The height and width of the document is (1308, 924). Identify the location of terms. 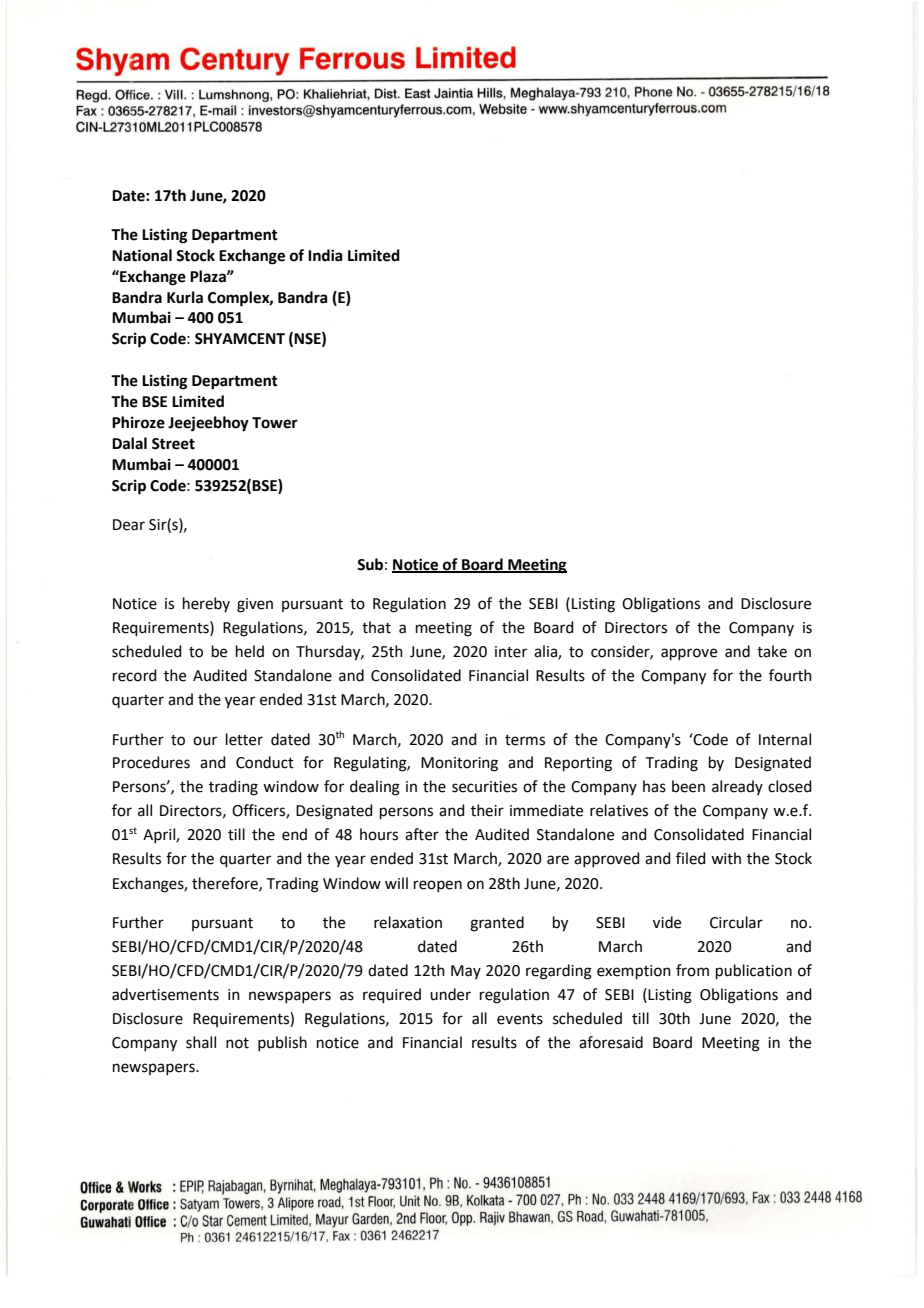
(525, 740).
